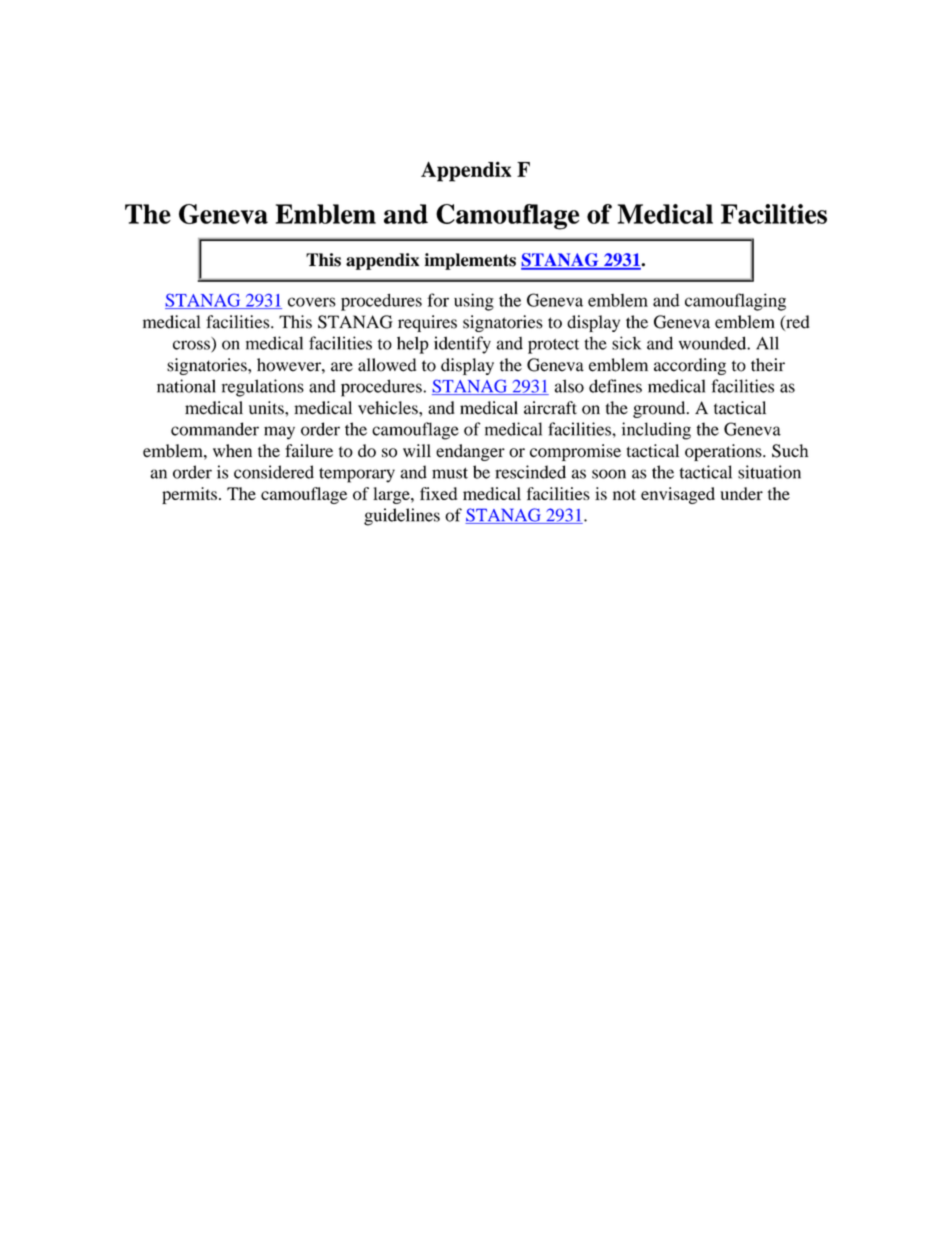  Describe the element at coordinates (735, 302) in the document. I see `camouflaging` at that location.
